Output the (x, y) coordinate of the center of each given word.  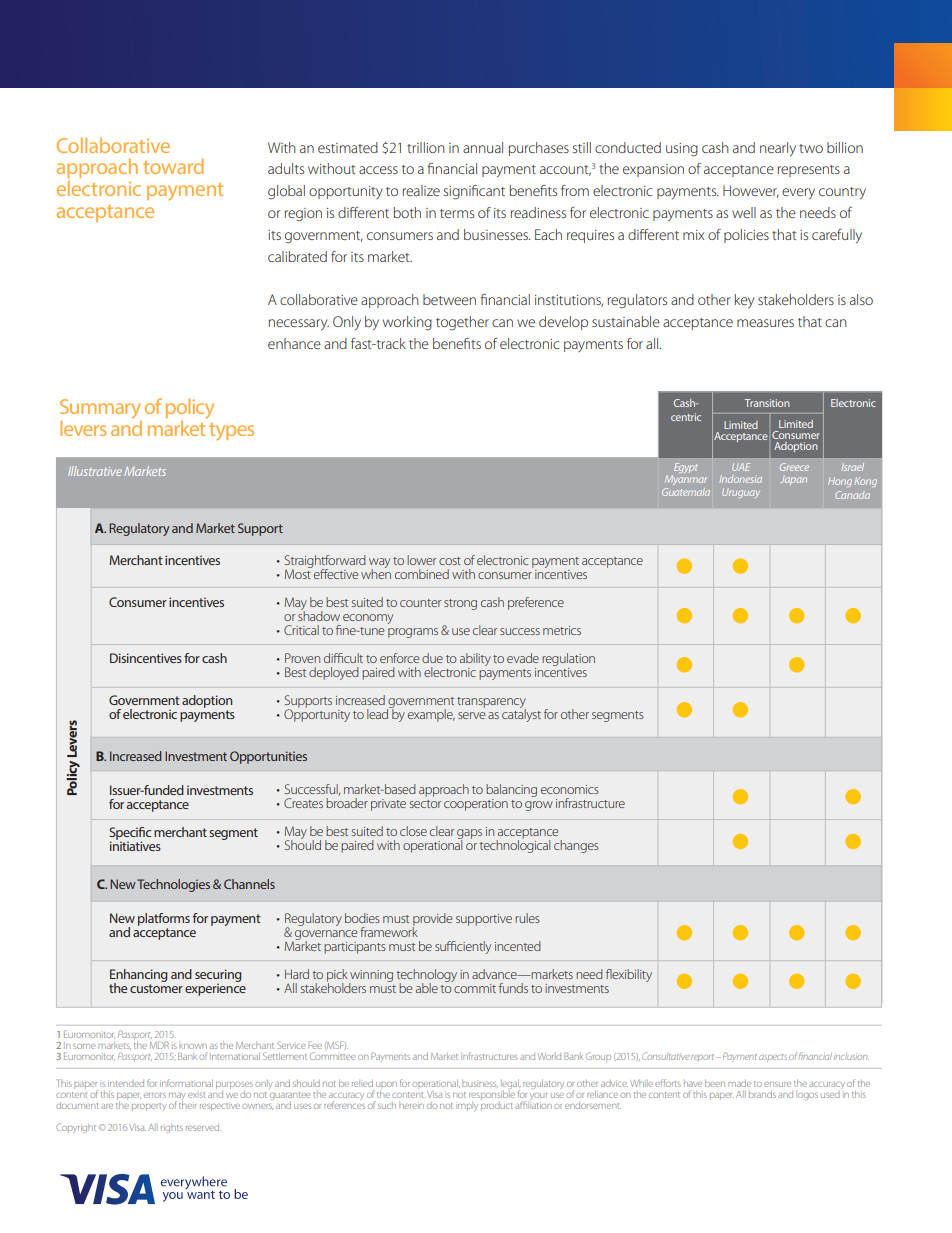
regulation (568, 659)
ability (475, 661)
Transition (767, 403)
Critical (301, 630)
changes (576, 846)
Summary (100, 409)
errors (155, 1095)
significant (474, 192)
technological (514, 845)
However (751, 191)
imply (467, 1106)
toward (173, 166)
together (462, 323)
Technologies (173, 885)
